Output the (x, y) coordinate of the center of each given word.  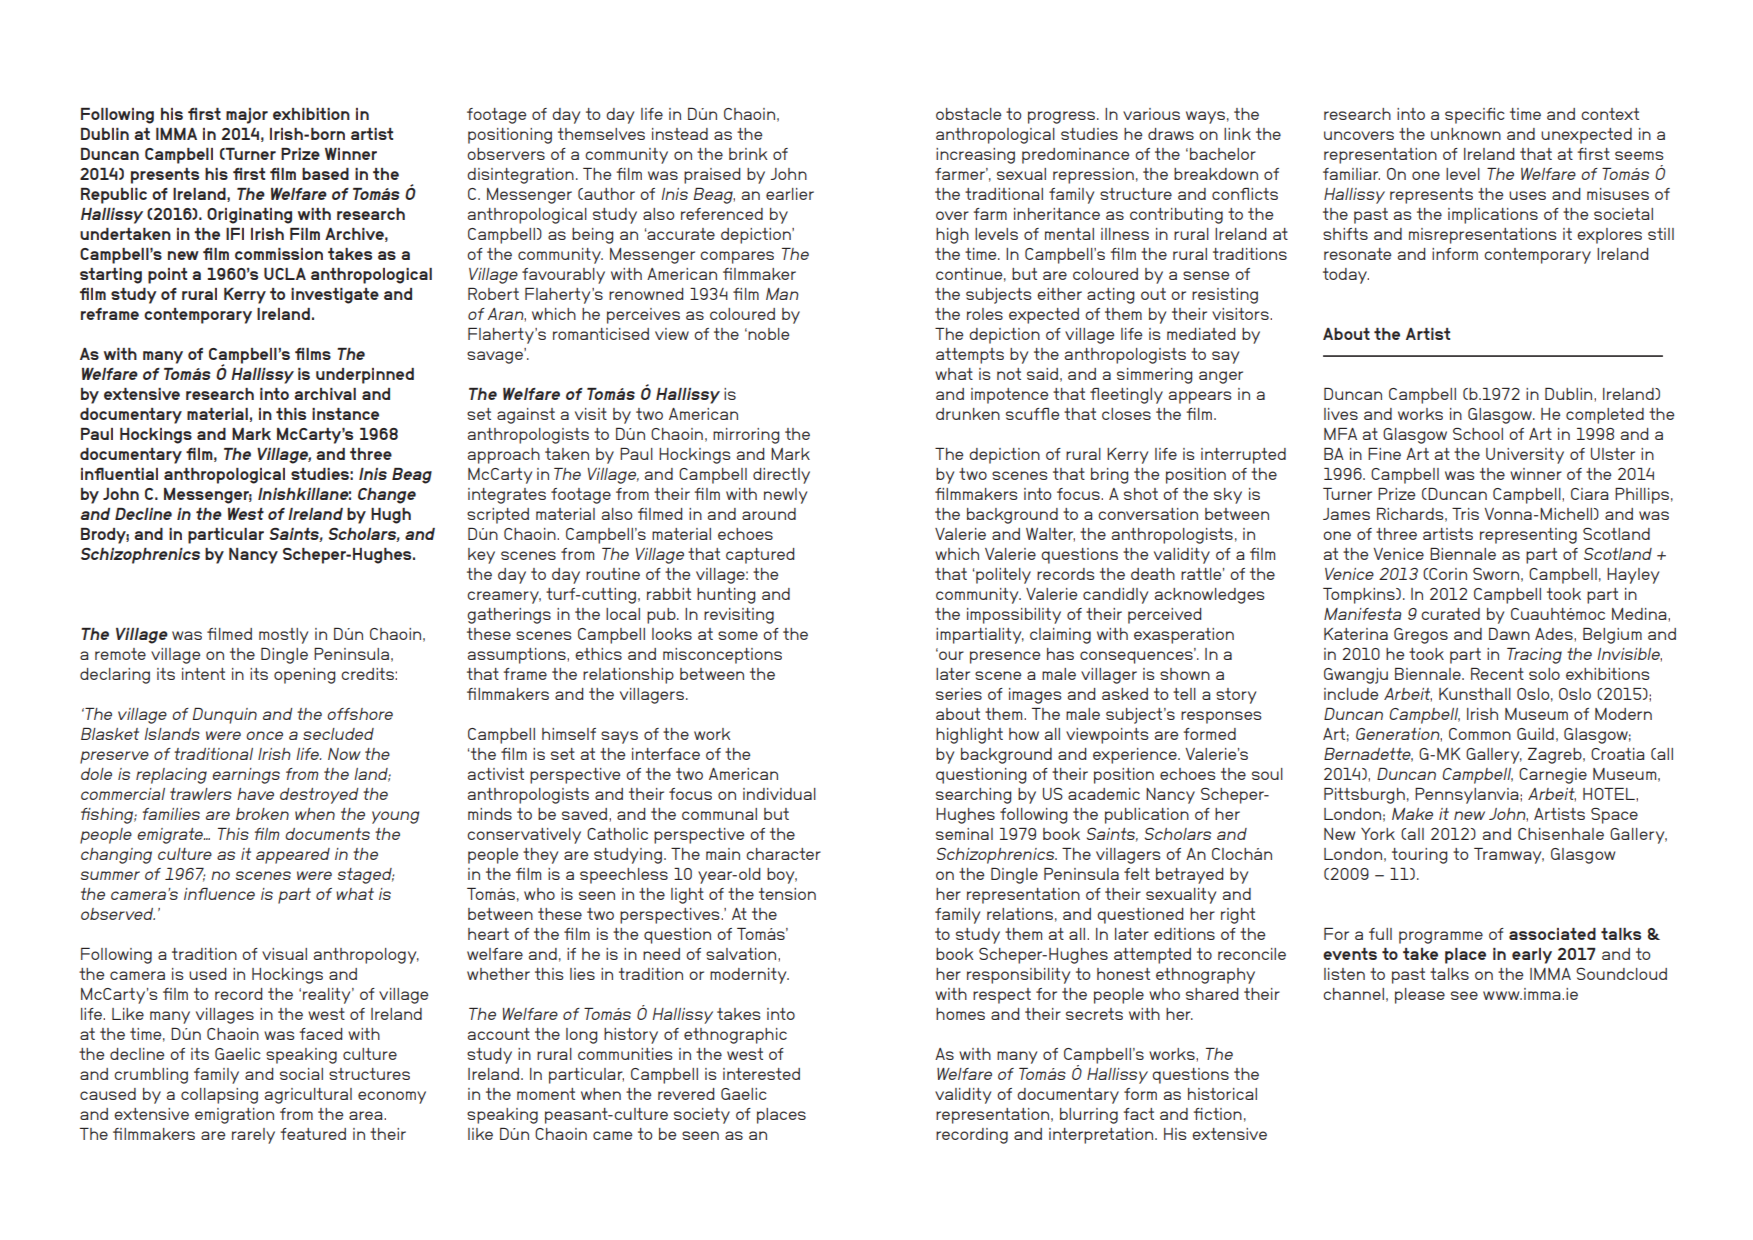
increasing (975, 156)
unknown (1466, 134)
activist (495, 774)
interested (761, 1074)
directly (781, 476)
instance (345, 414)
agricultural (308, 1096)
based (325, 174)
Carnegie (1553, 776)
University (1525, 456)
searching (973, 796)
